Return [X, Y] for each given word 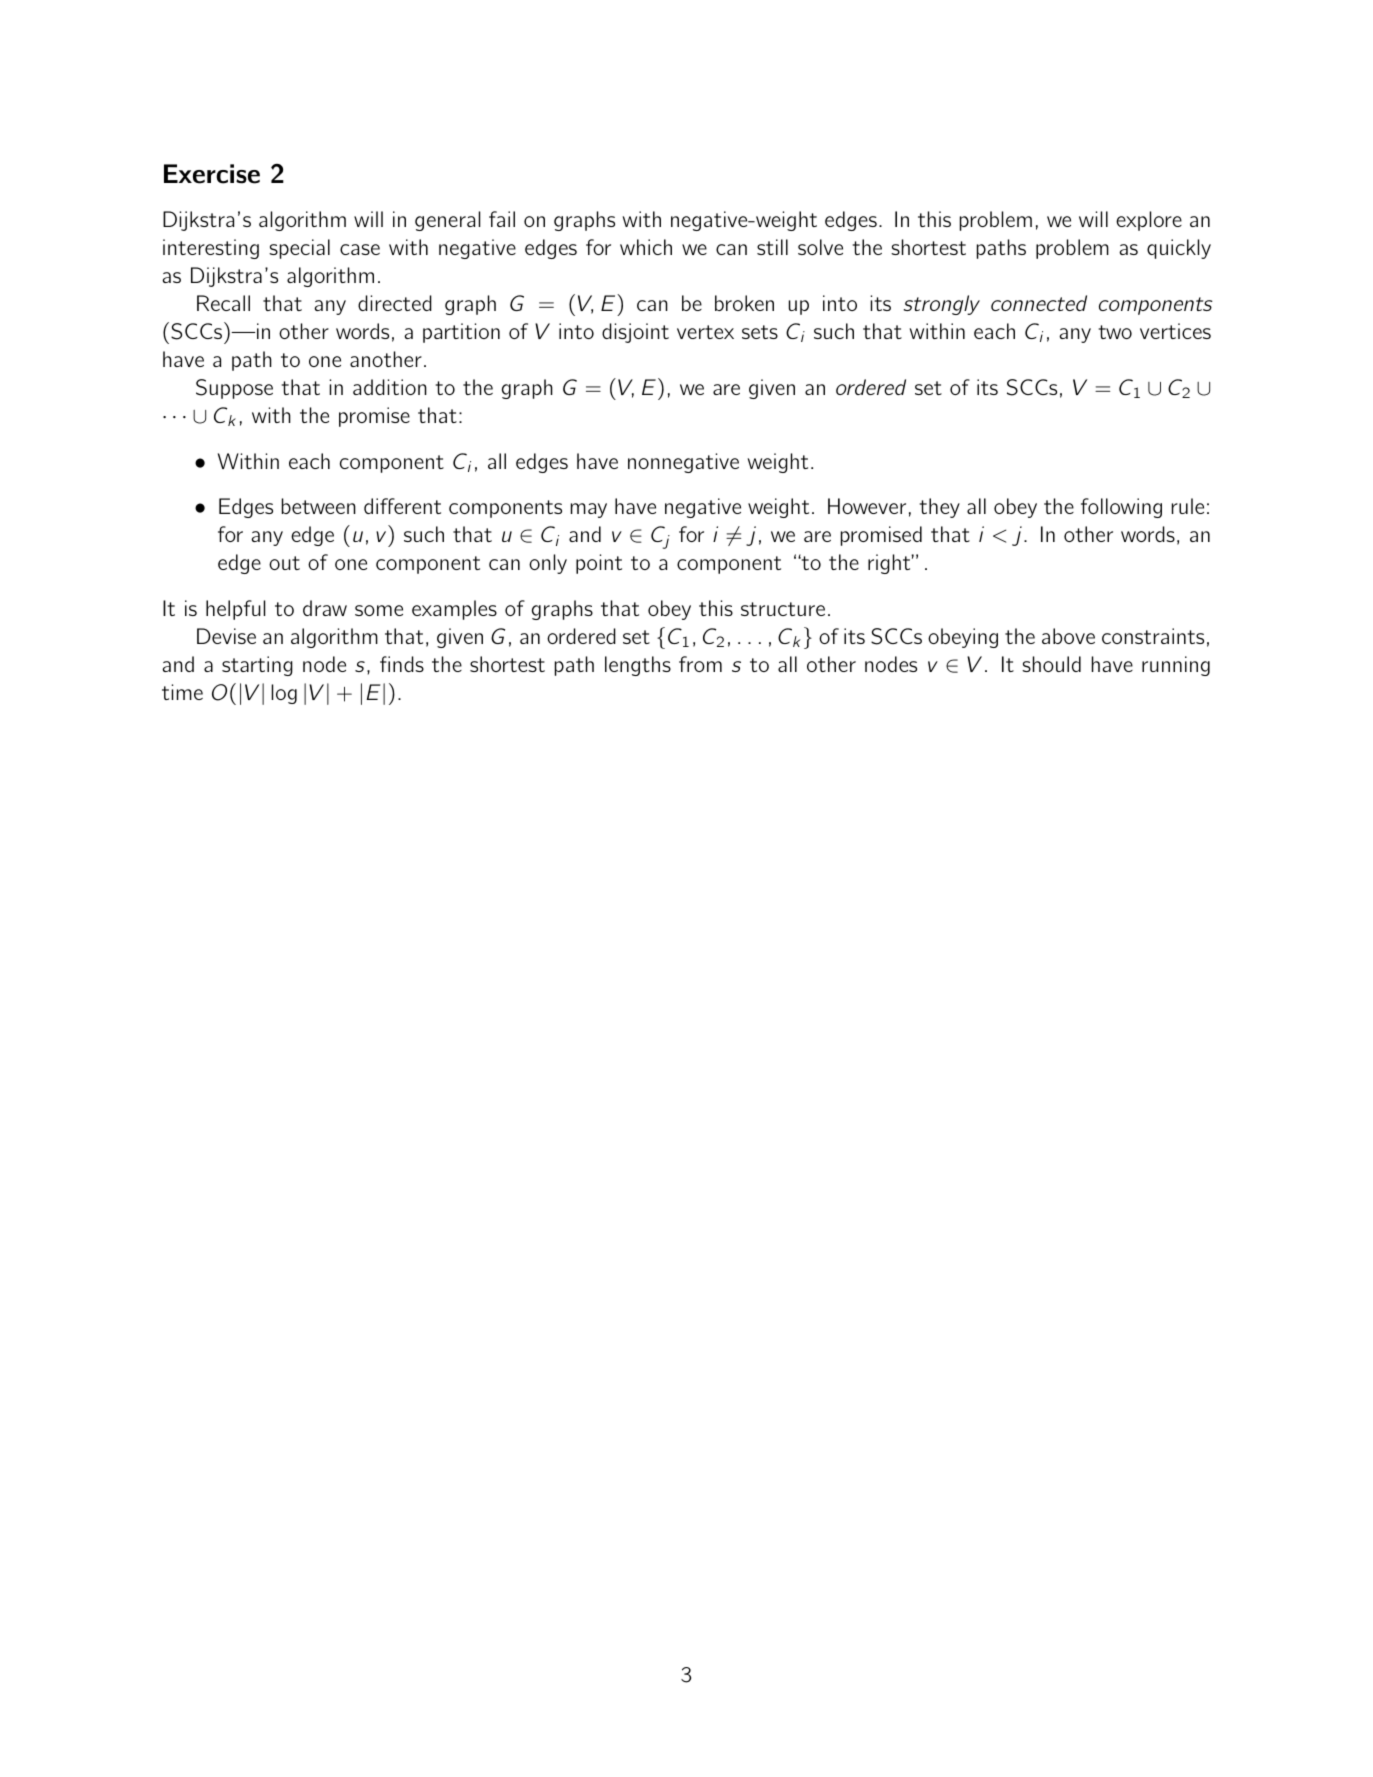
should [1051, 664]
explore [1149, 221]
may [589, 510]
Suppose [234, 389]
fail [502, 219]
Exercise [212, 174]
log [284, 694]
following [1121, 508]
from [700, 664]
